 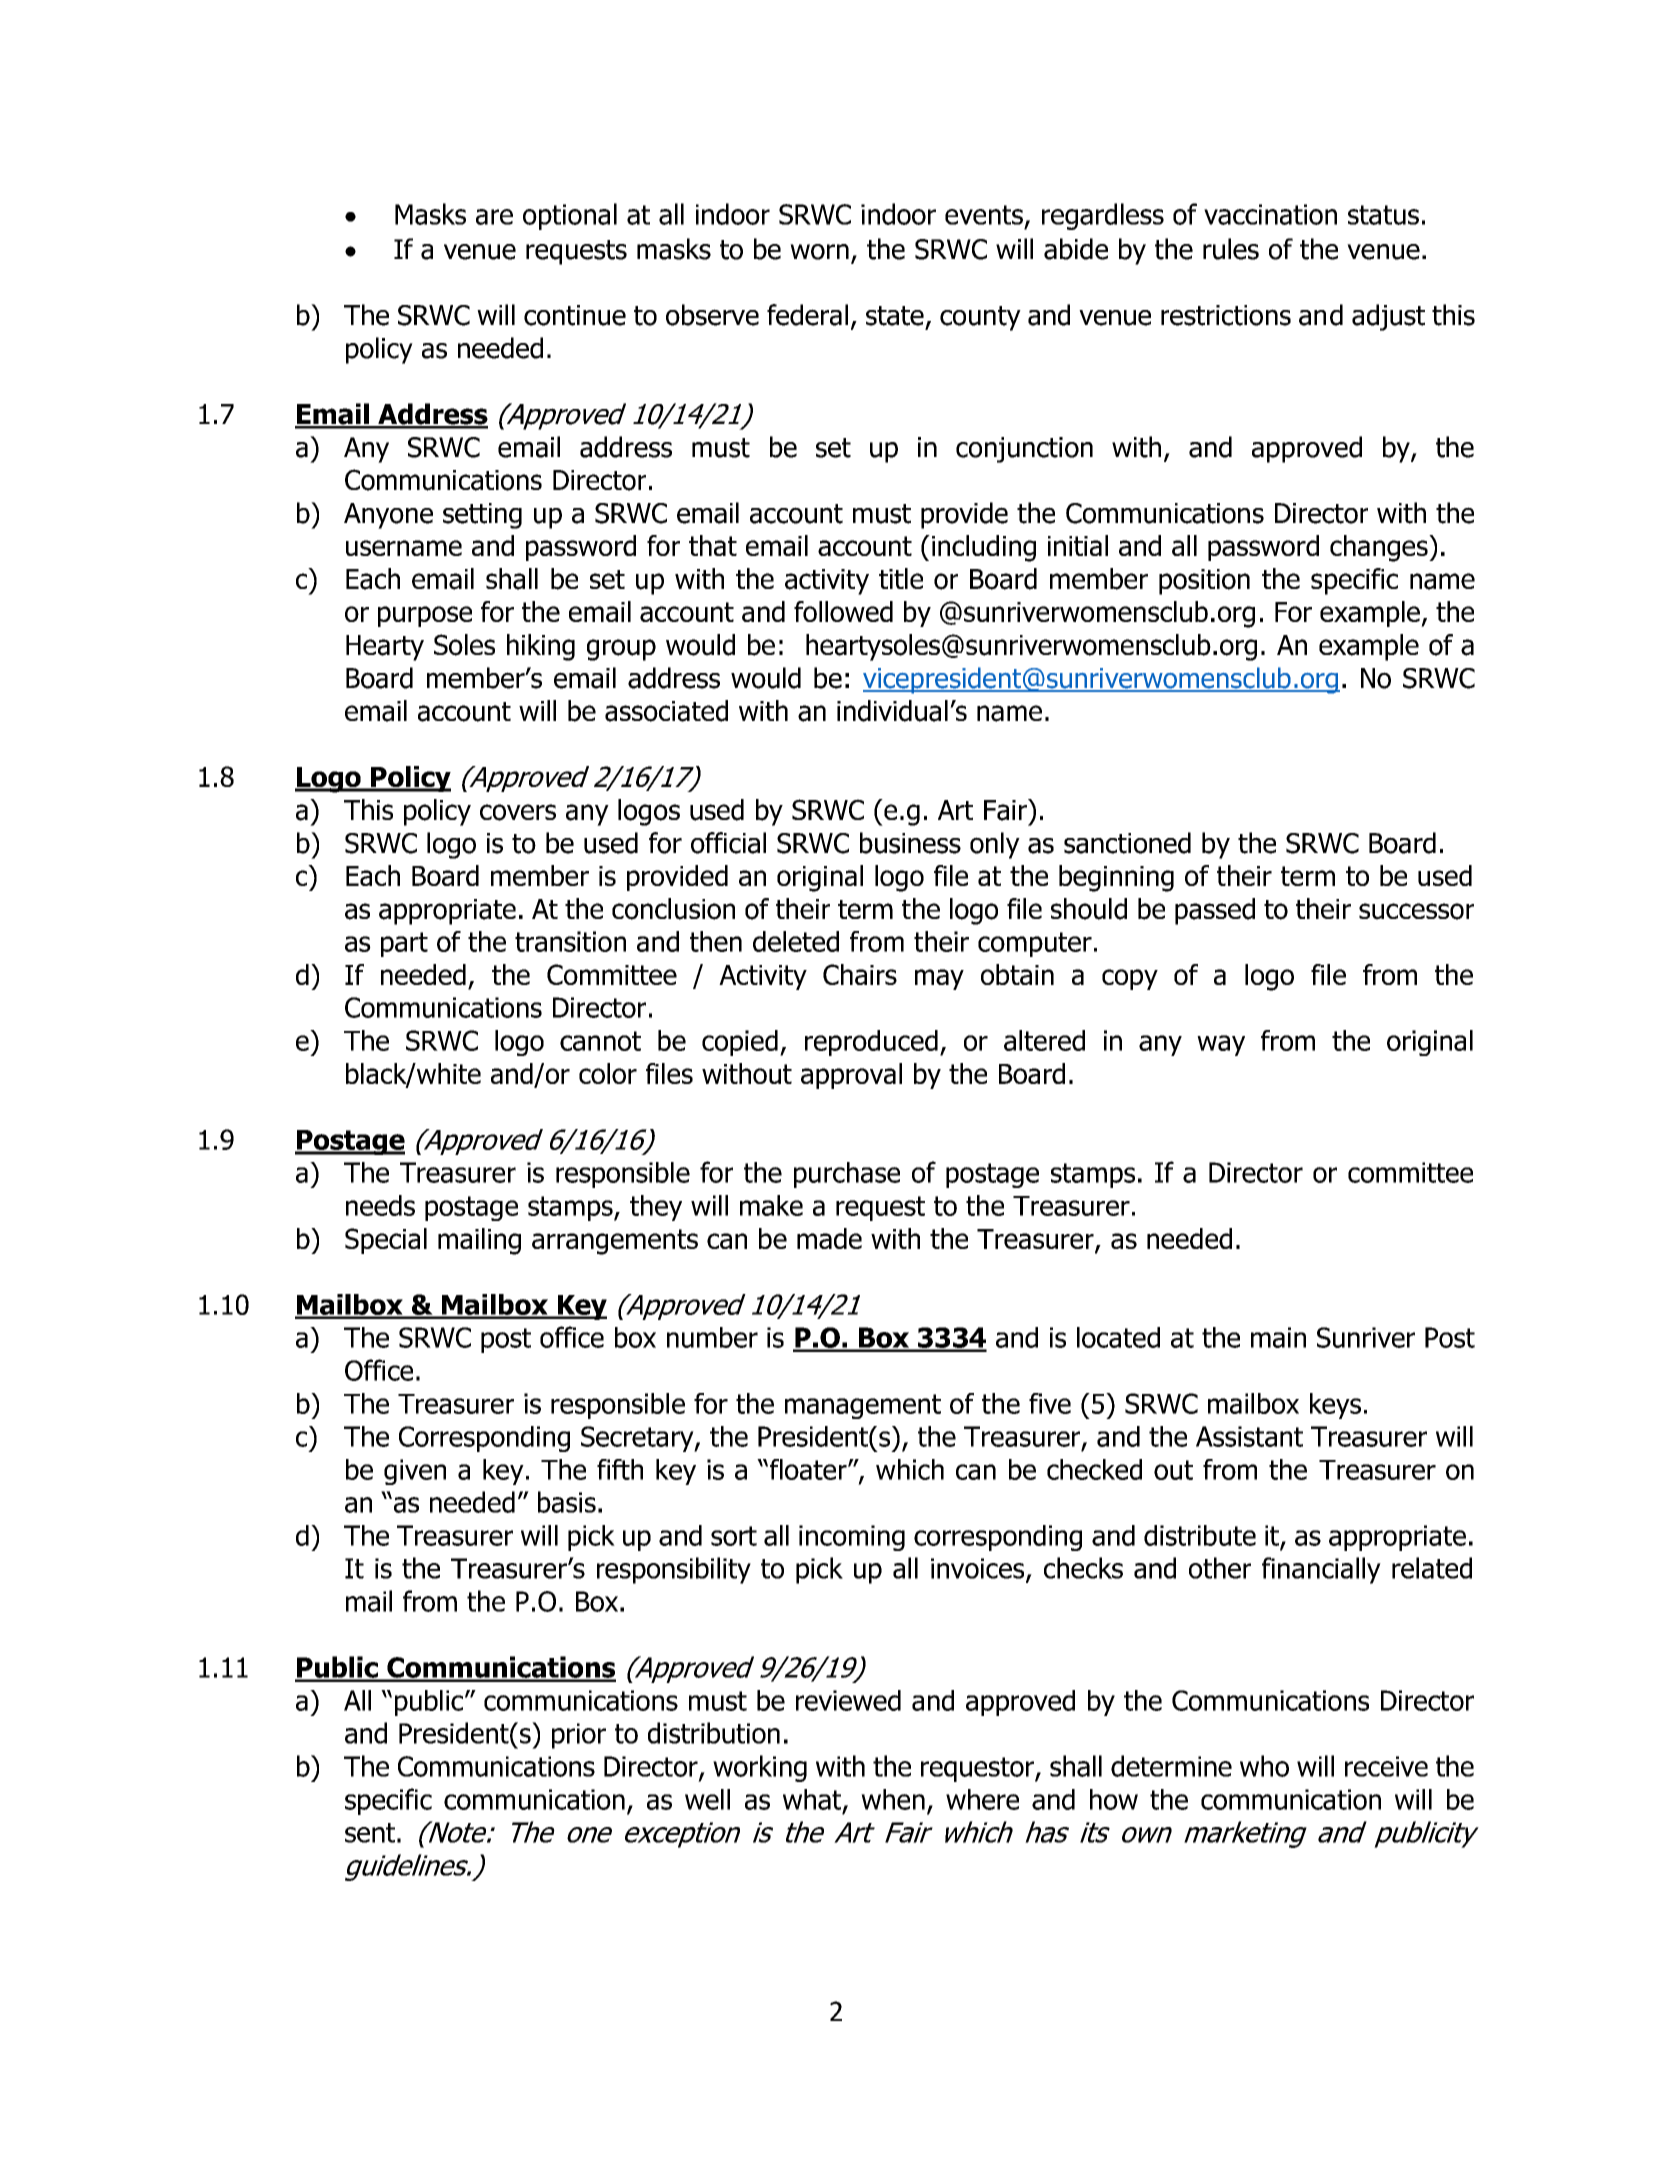 What do you see at coordinates (1270, 214) in the screenshot?
I see `vaccination` at bounding box center [1270, 214].
